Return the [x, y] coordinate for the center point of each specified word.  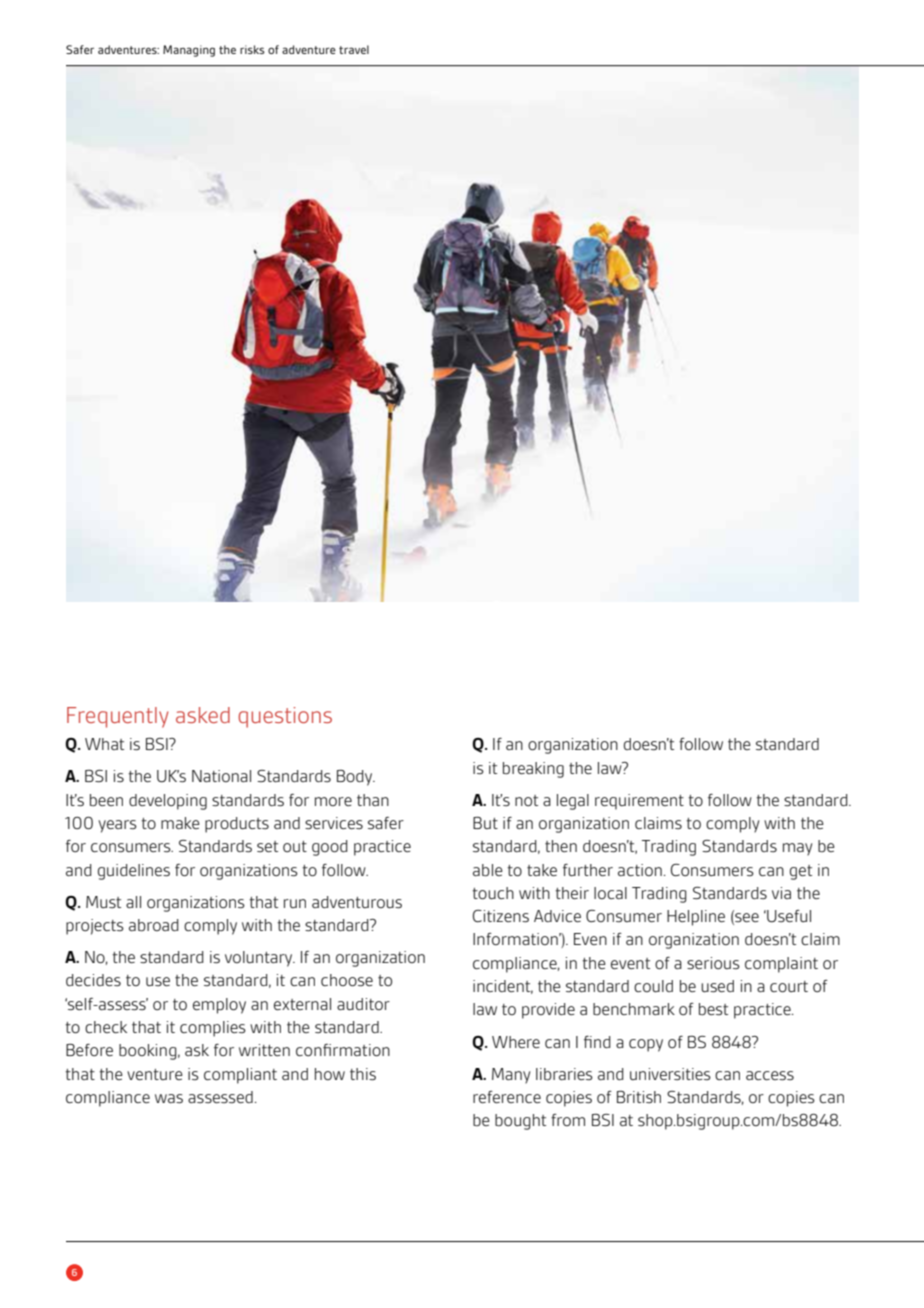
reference [507, 1097]
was [169, 1098]
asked [203, 715]
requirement [639, 802]
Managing [189, 51]
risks [252, 49]
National [221, 776]
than [373, 800]
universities [670, 1074]
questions [285, 717]
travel [354, 49]
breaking [533, 770]
